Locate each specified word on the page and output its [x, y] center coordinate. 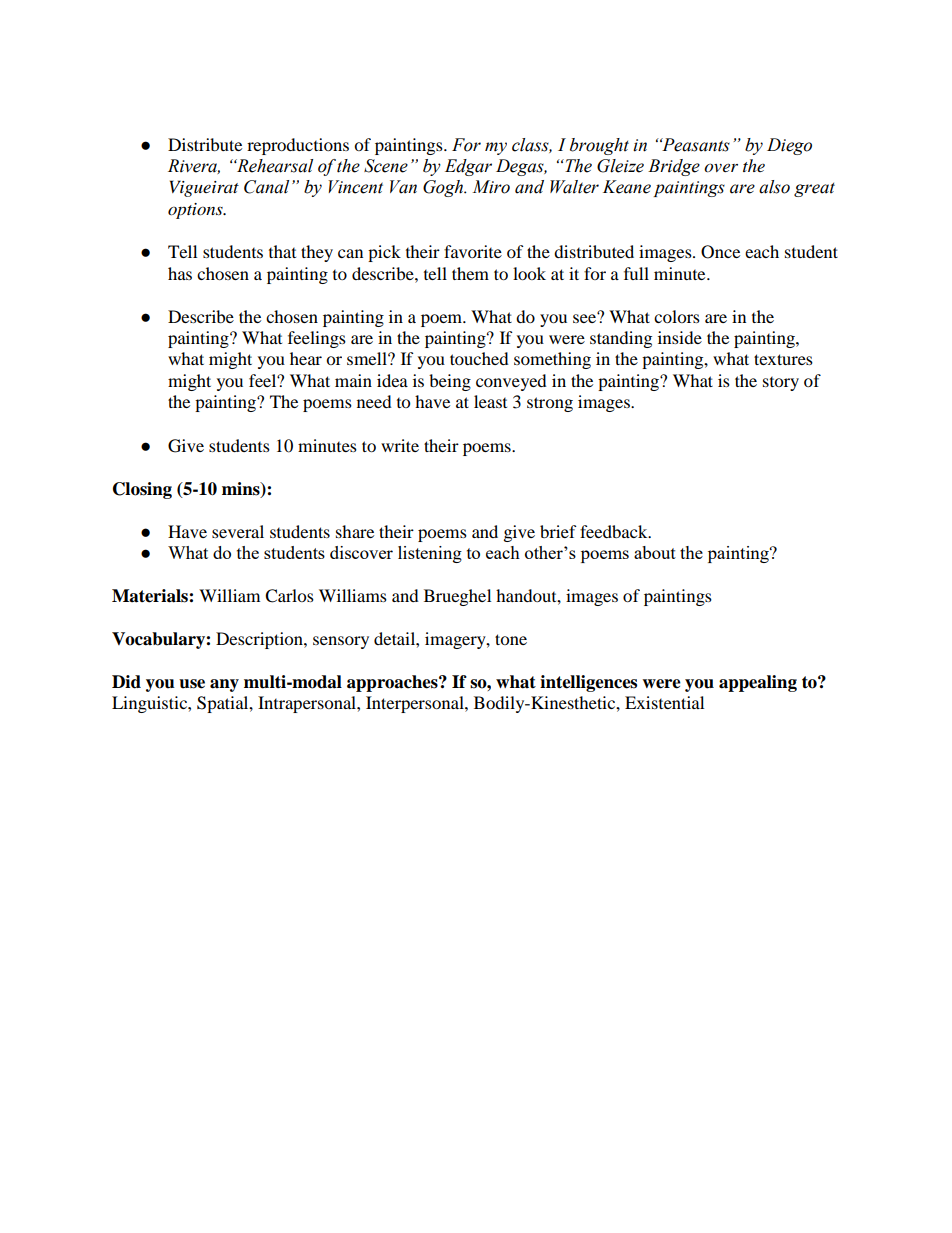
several [238, 531]
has [180, 273]
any [224, 685]
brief [558, 531]
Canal [266, 187]
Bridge [674, 167]
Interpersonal [416, 704]
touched [479, 358]
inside [680, 337]
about [655, 552]
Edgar [468, 167]
